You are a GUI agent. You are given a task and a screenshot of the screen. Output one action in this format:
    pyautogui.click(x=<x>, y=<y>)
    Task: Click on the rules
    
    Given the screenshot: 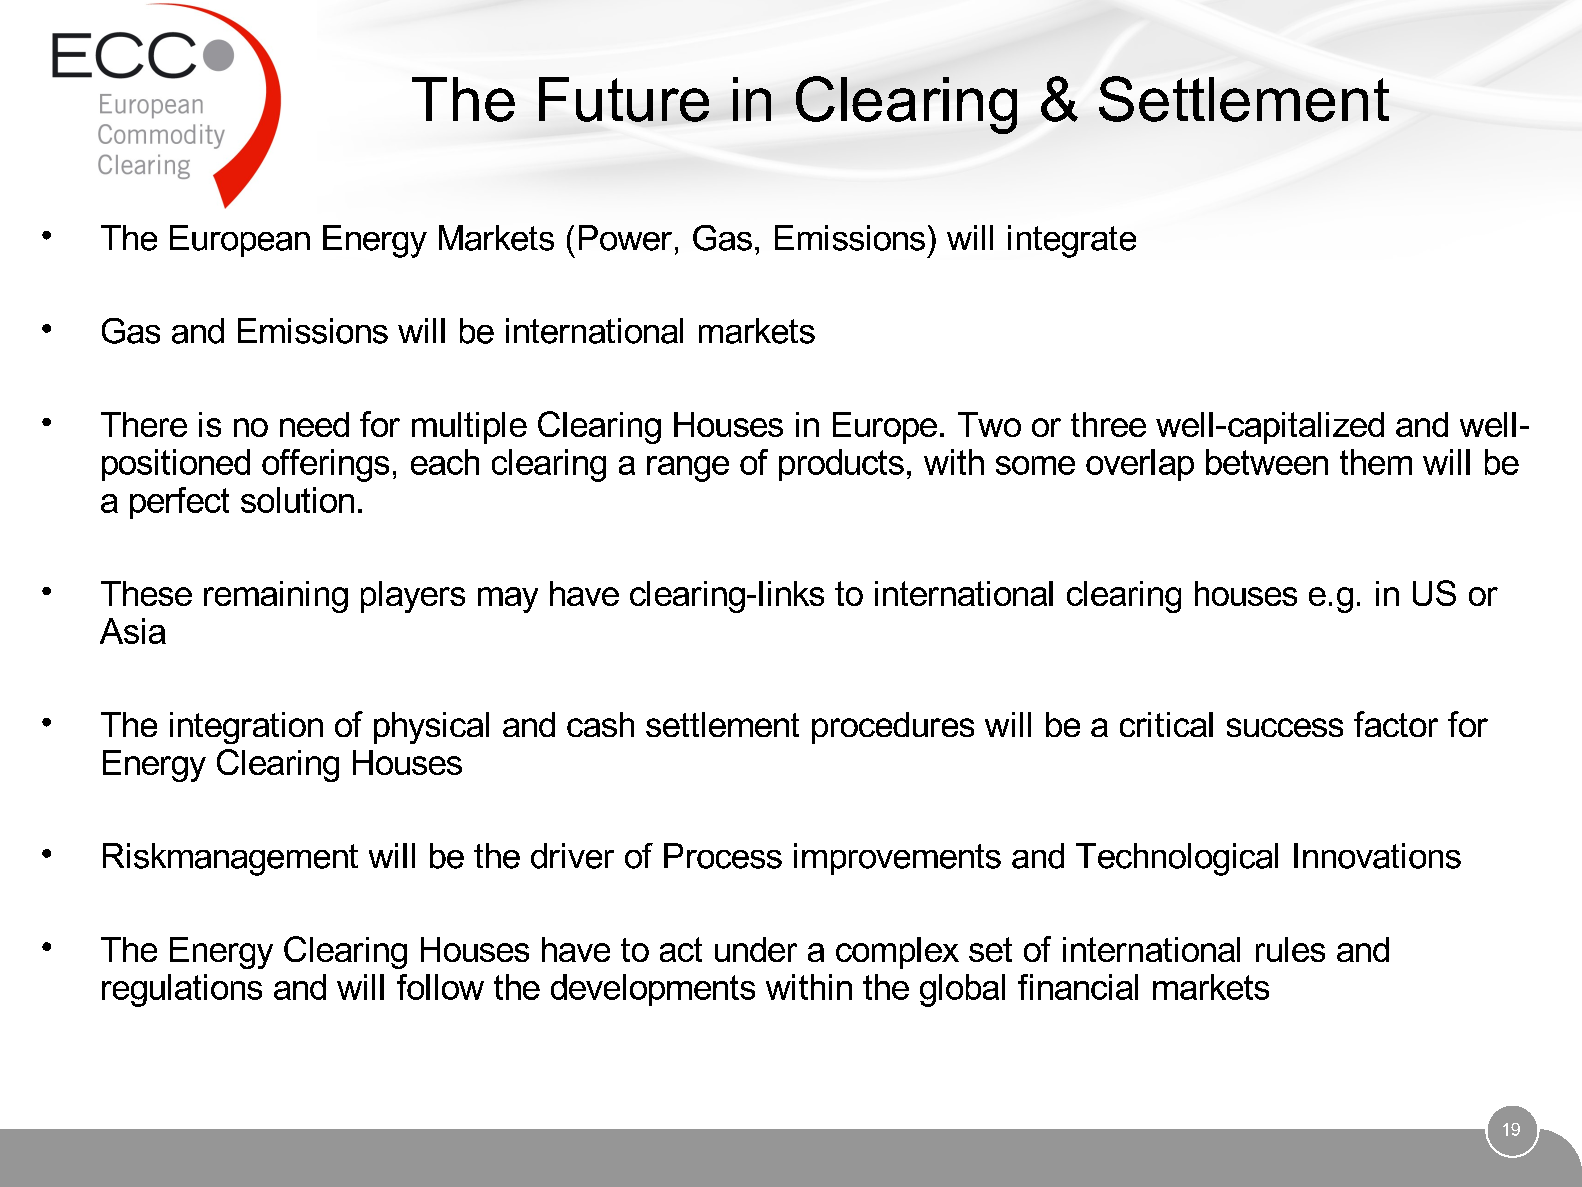 What is the action you would take?
    pyautogui.click(x=1290, y=949)
